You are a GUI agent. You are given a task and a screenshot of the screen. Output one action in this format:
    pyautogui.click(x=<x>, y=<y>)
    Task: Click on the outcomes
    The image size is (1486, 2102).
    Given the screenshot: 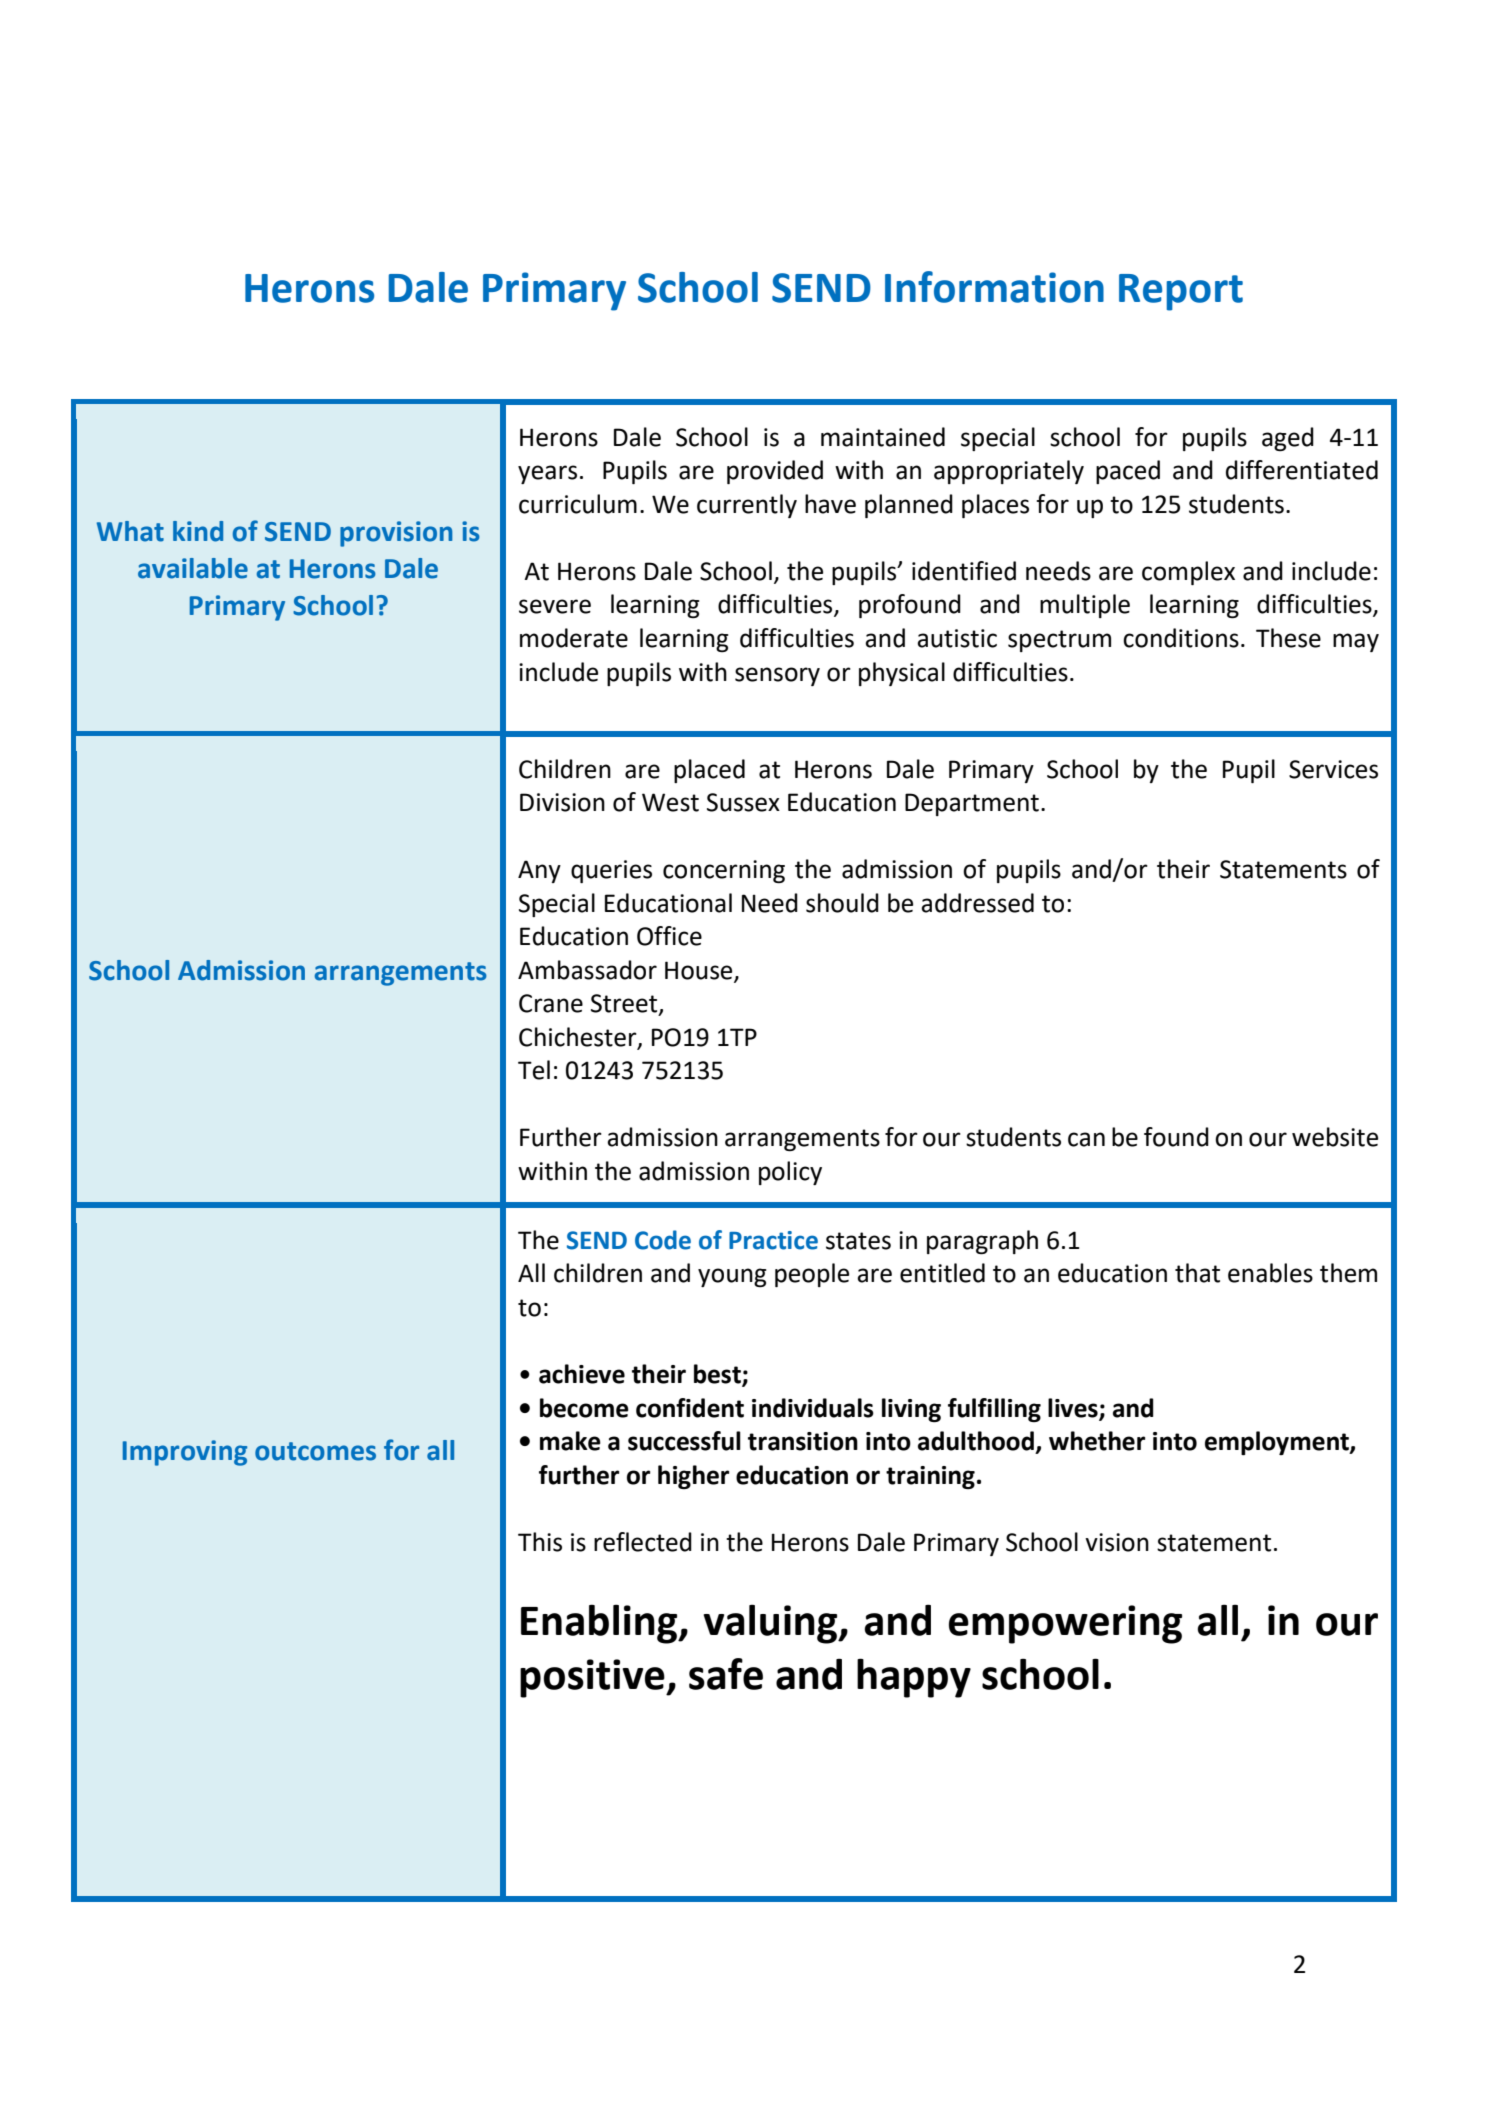 What is the action you would take?
    pyautogui.click(x=315, y=1451)
